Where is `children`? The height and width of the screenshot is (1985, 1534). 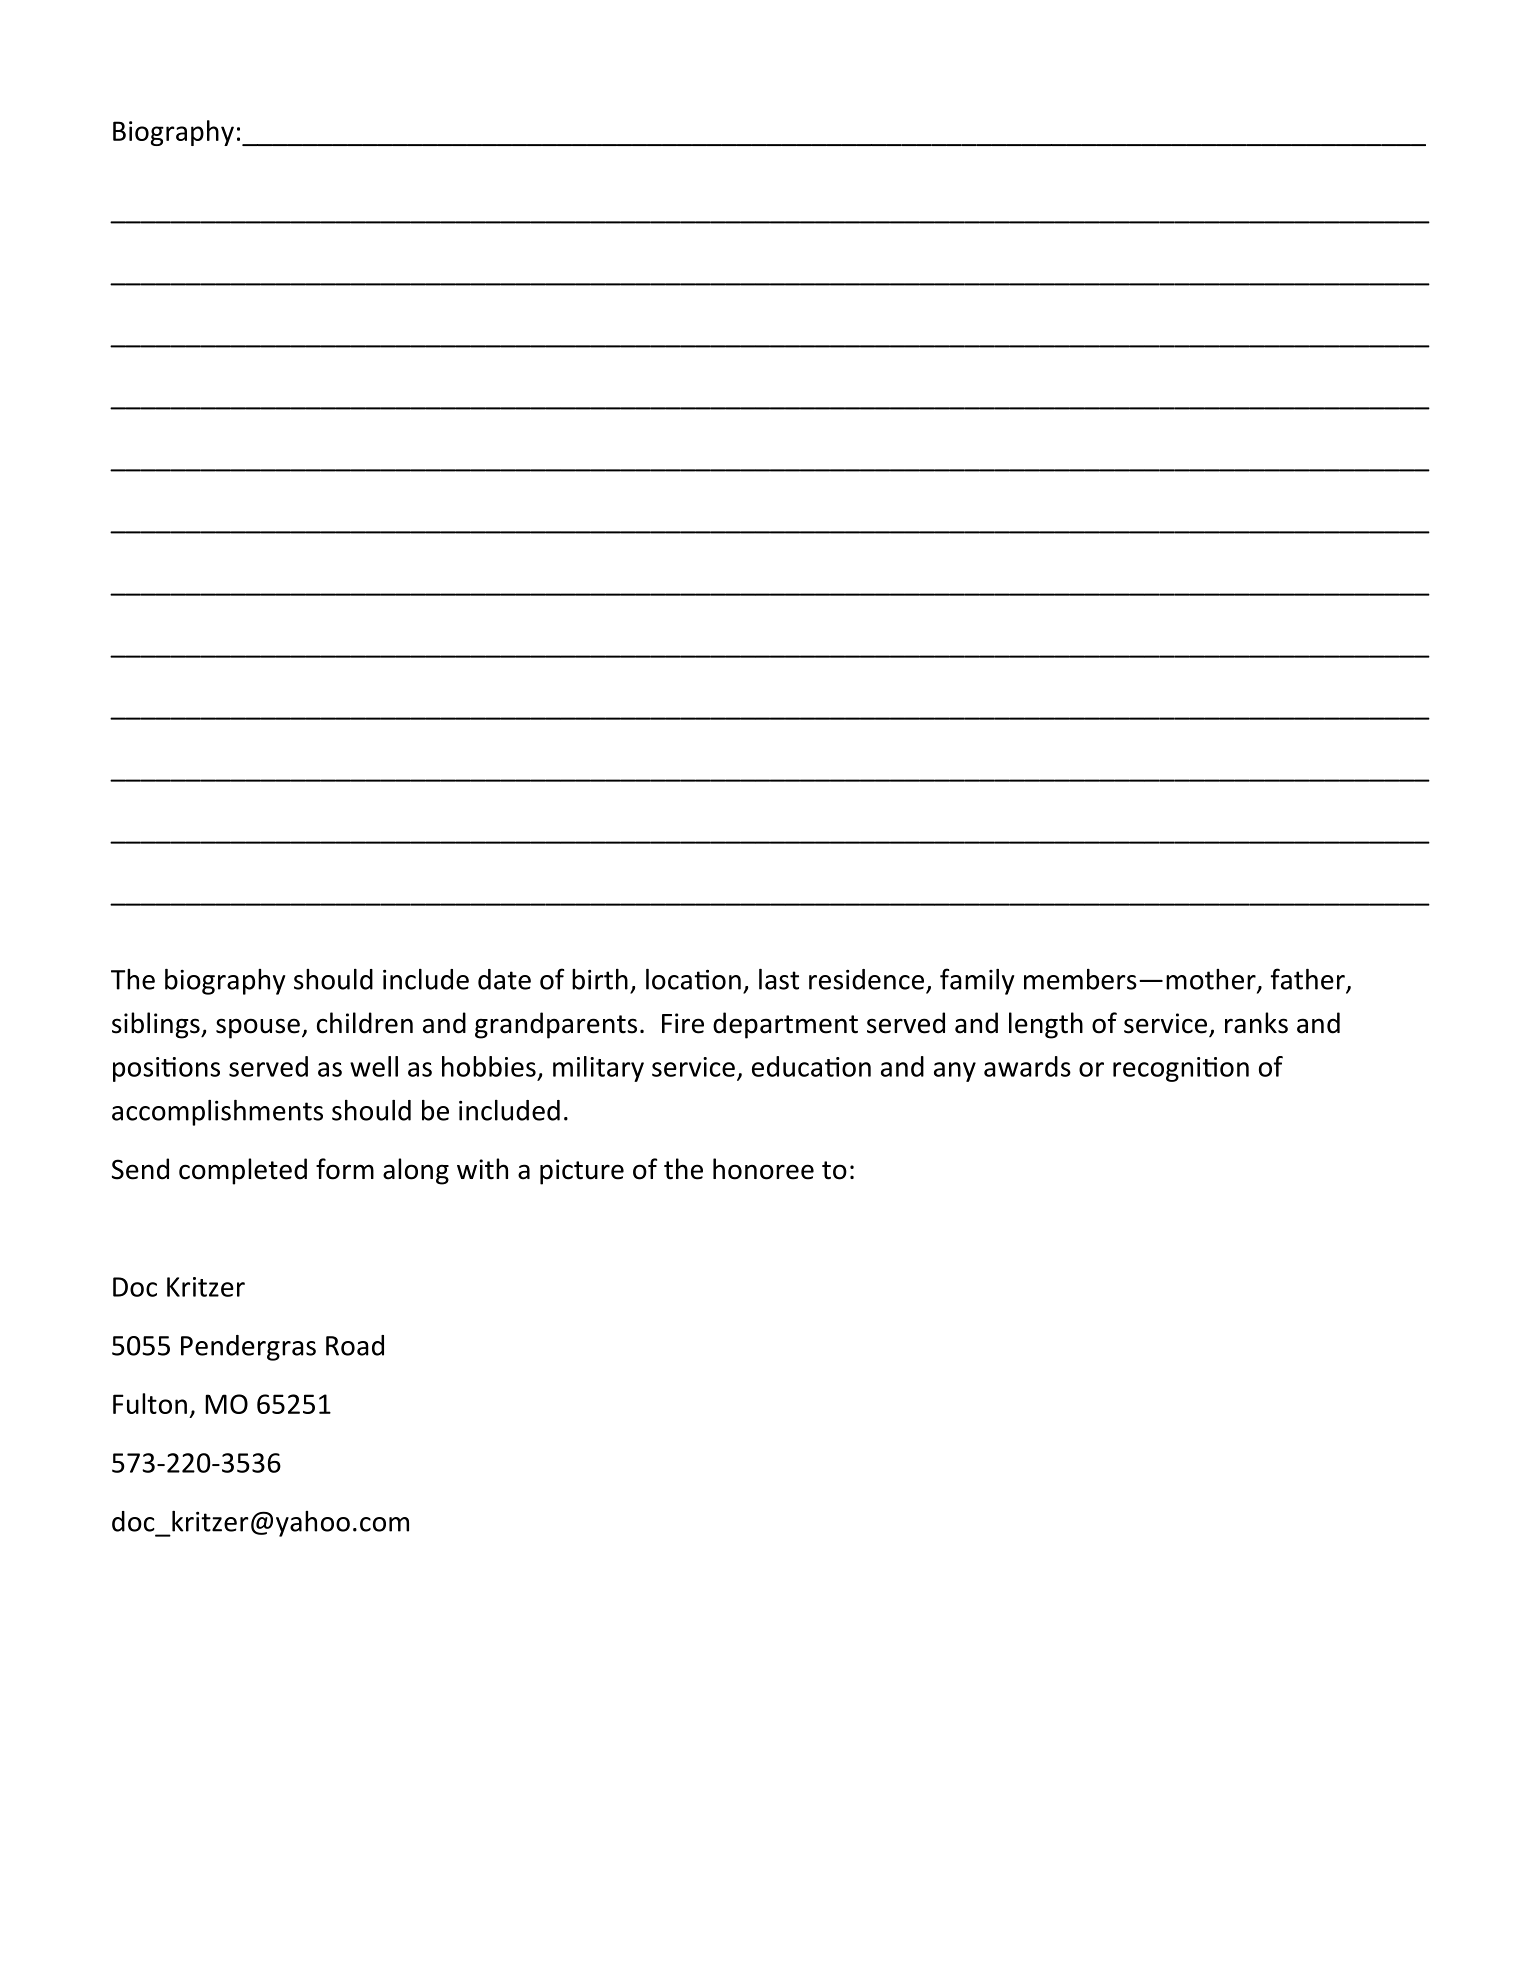
children is located at coordinates (365, 1023).
